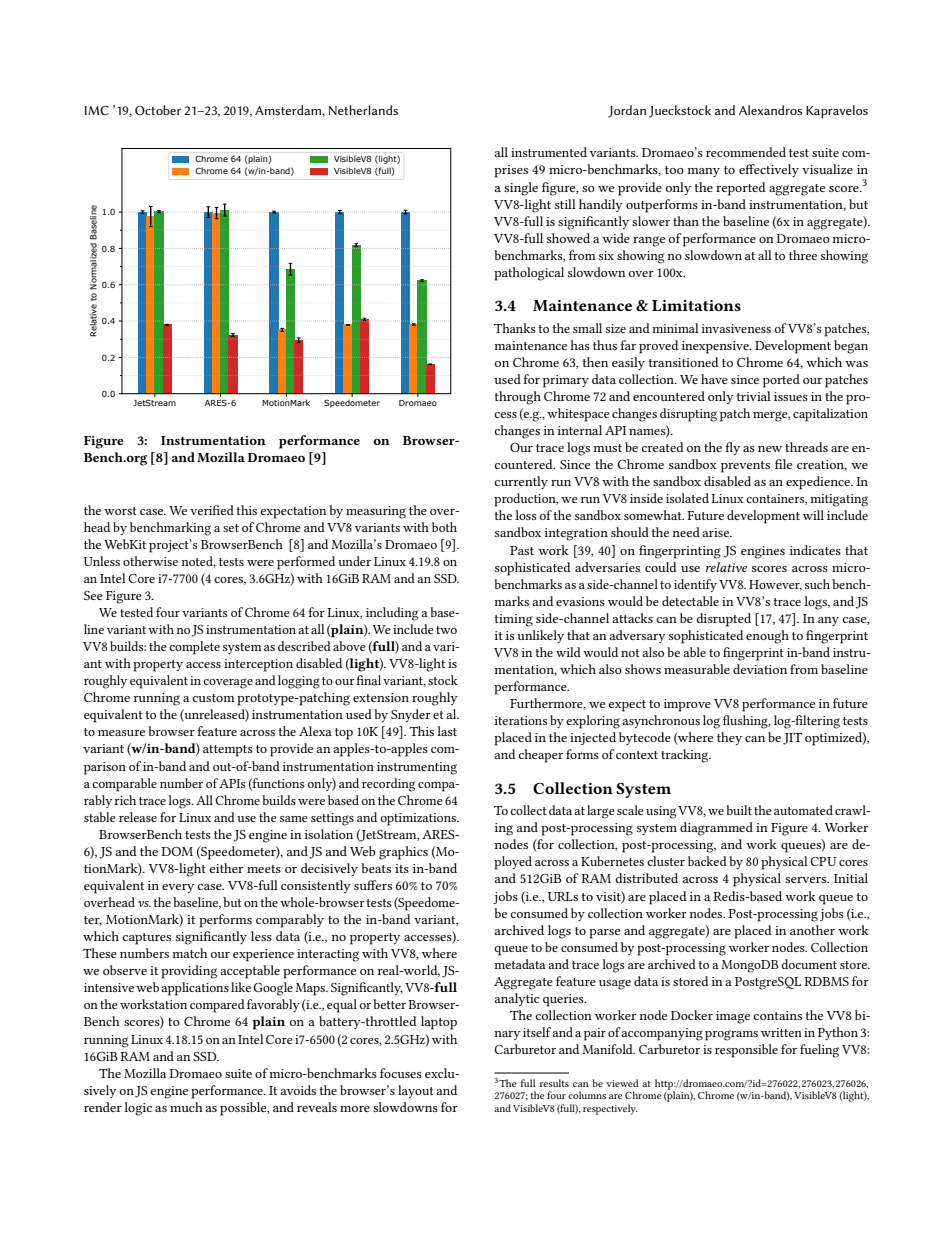 This screenshot has width=952, height=1233. Describe the element at coordinates (419, 819) in the screenshot. I see `optimizations` at that location.
